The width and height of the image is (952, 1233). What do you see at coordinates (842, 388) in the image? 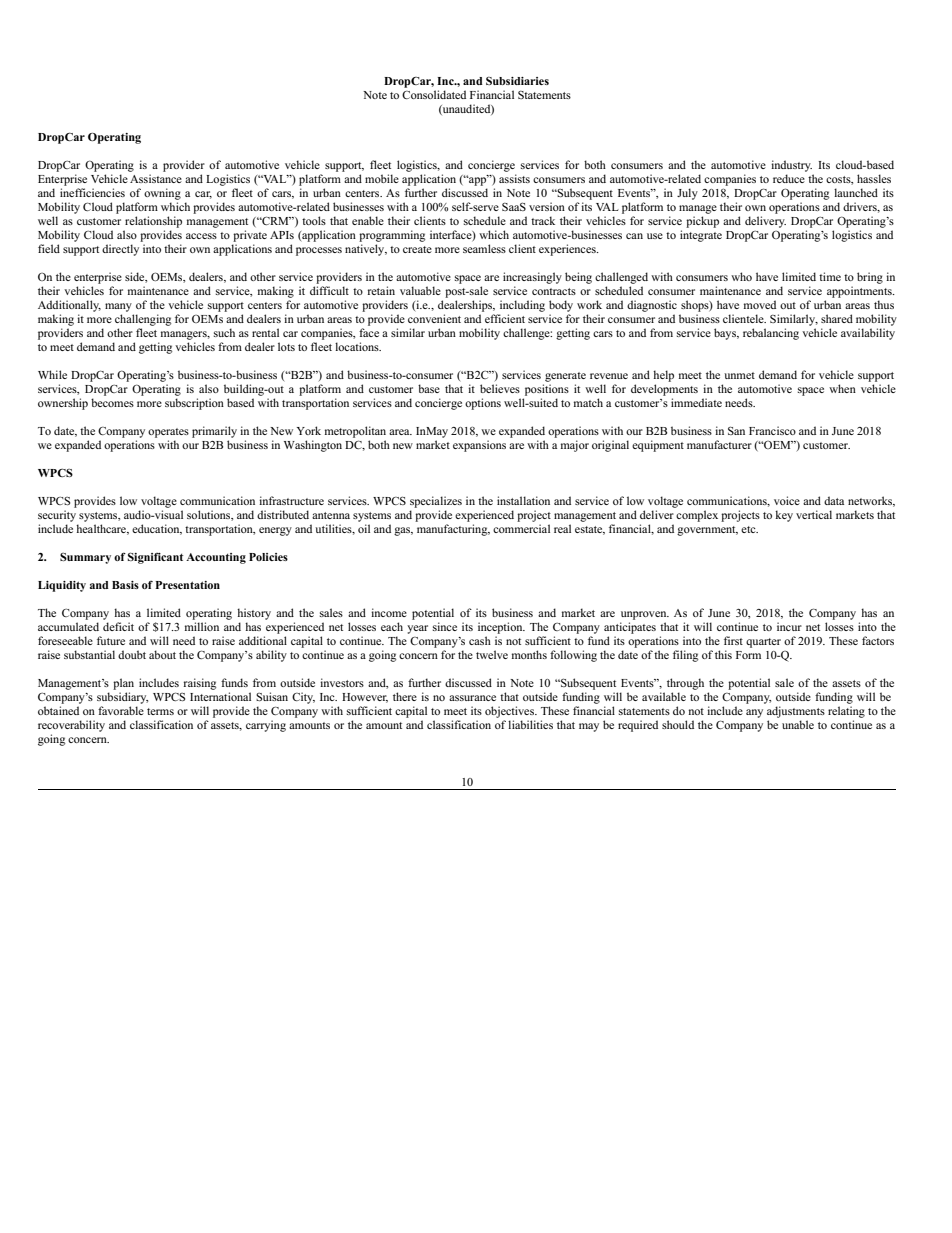
I see `when` at bounding box center [842, 388].
